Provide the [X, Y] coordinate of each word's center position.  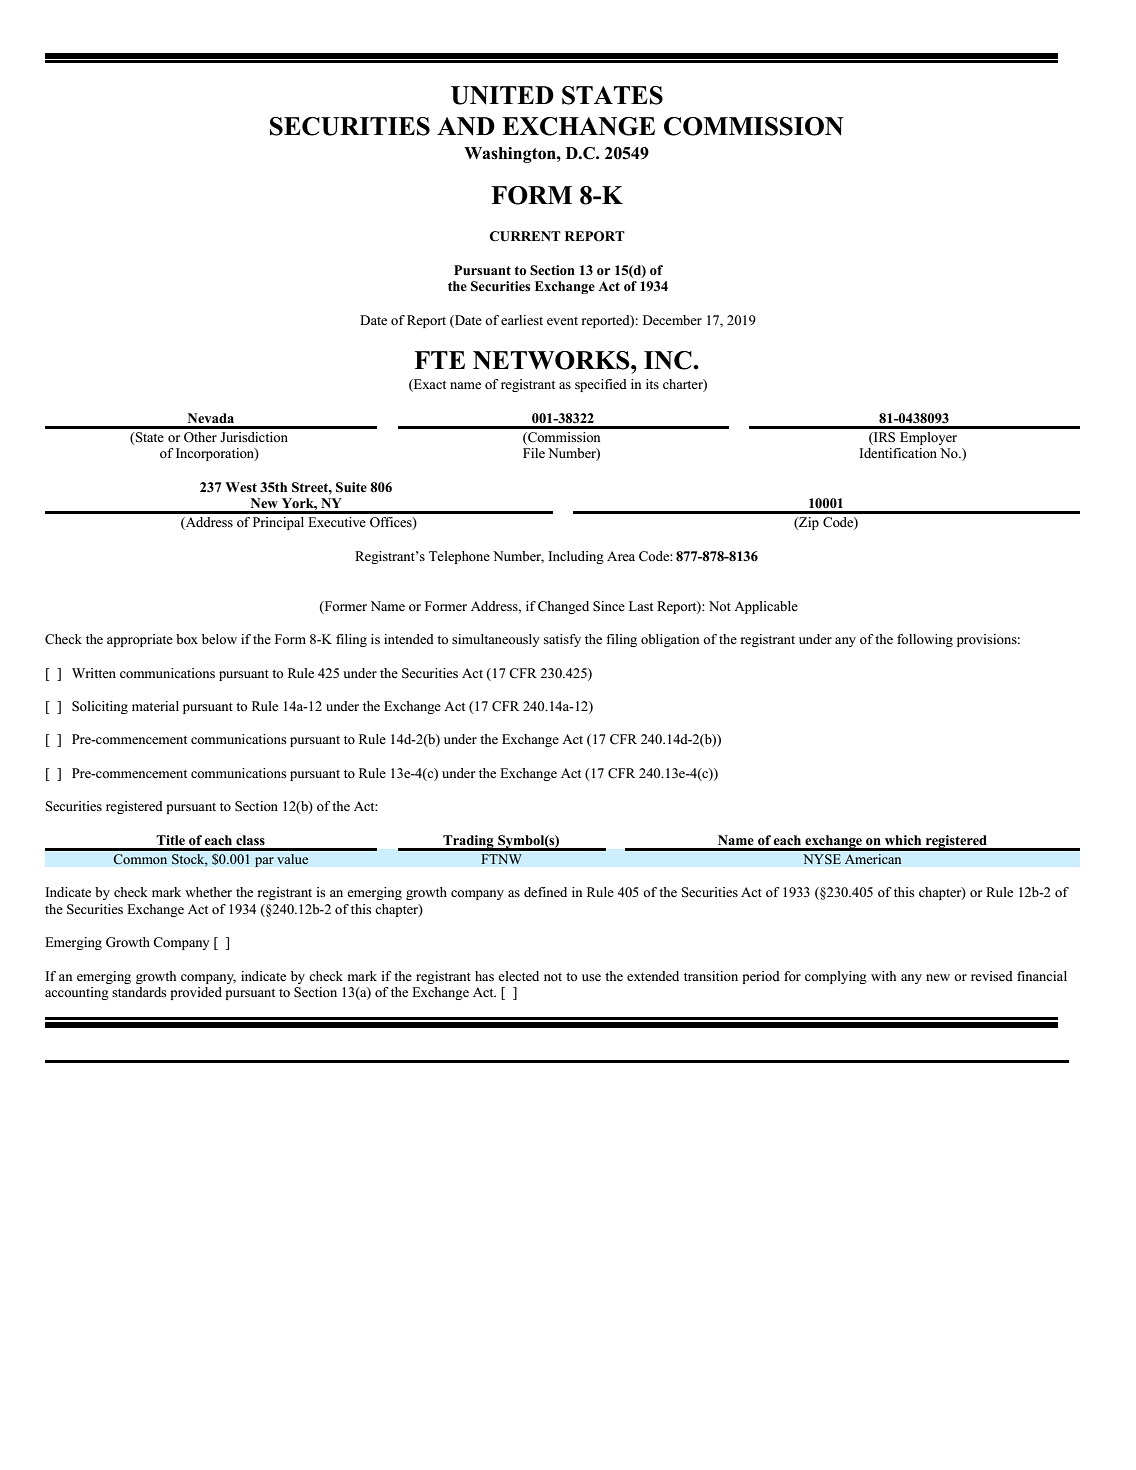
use [591, 977]
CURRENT [525, 236]
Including [576, 557]
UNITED [502, 95]
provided [196, 993]
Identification [898, 453]
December [672, 320]
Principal [278, 523]
